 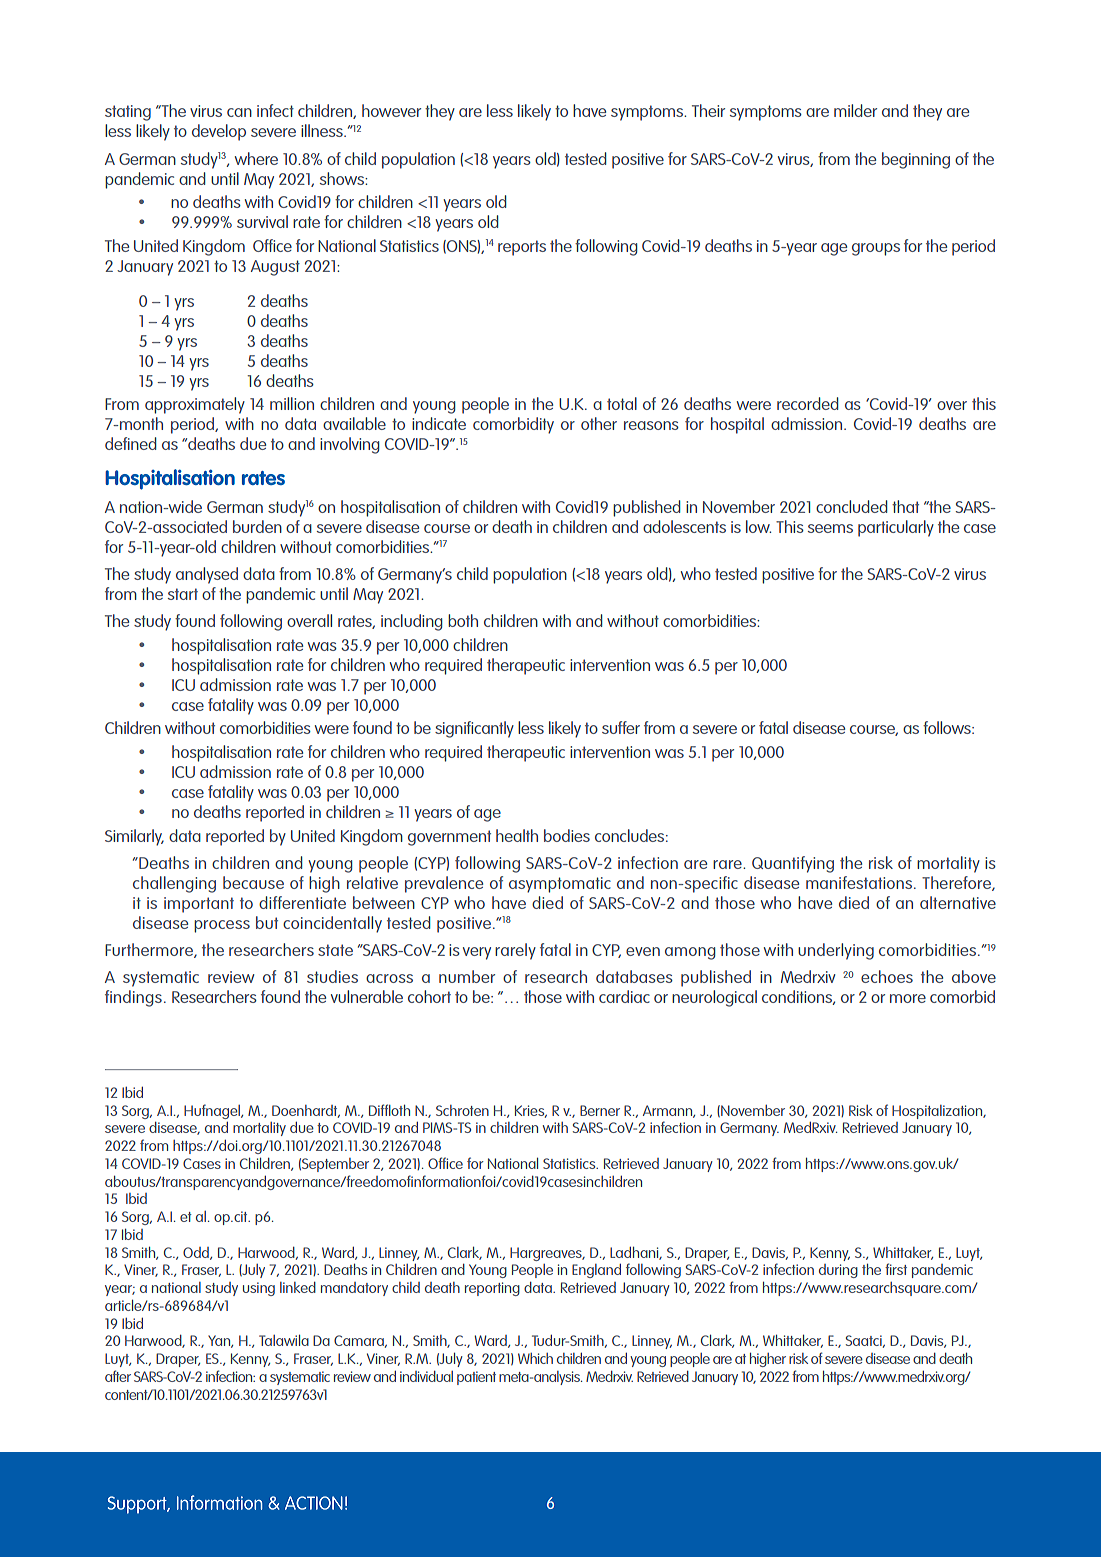 What do you see at coordinates (219, 132) in the document?
I see `develop` at bounding box center [219, 132].
